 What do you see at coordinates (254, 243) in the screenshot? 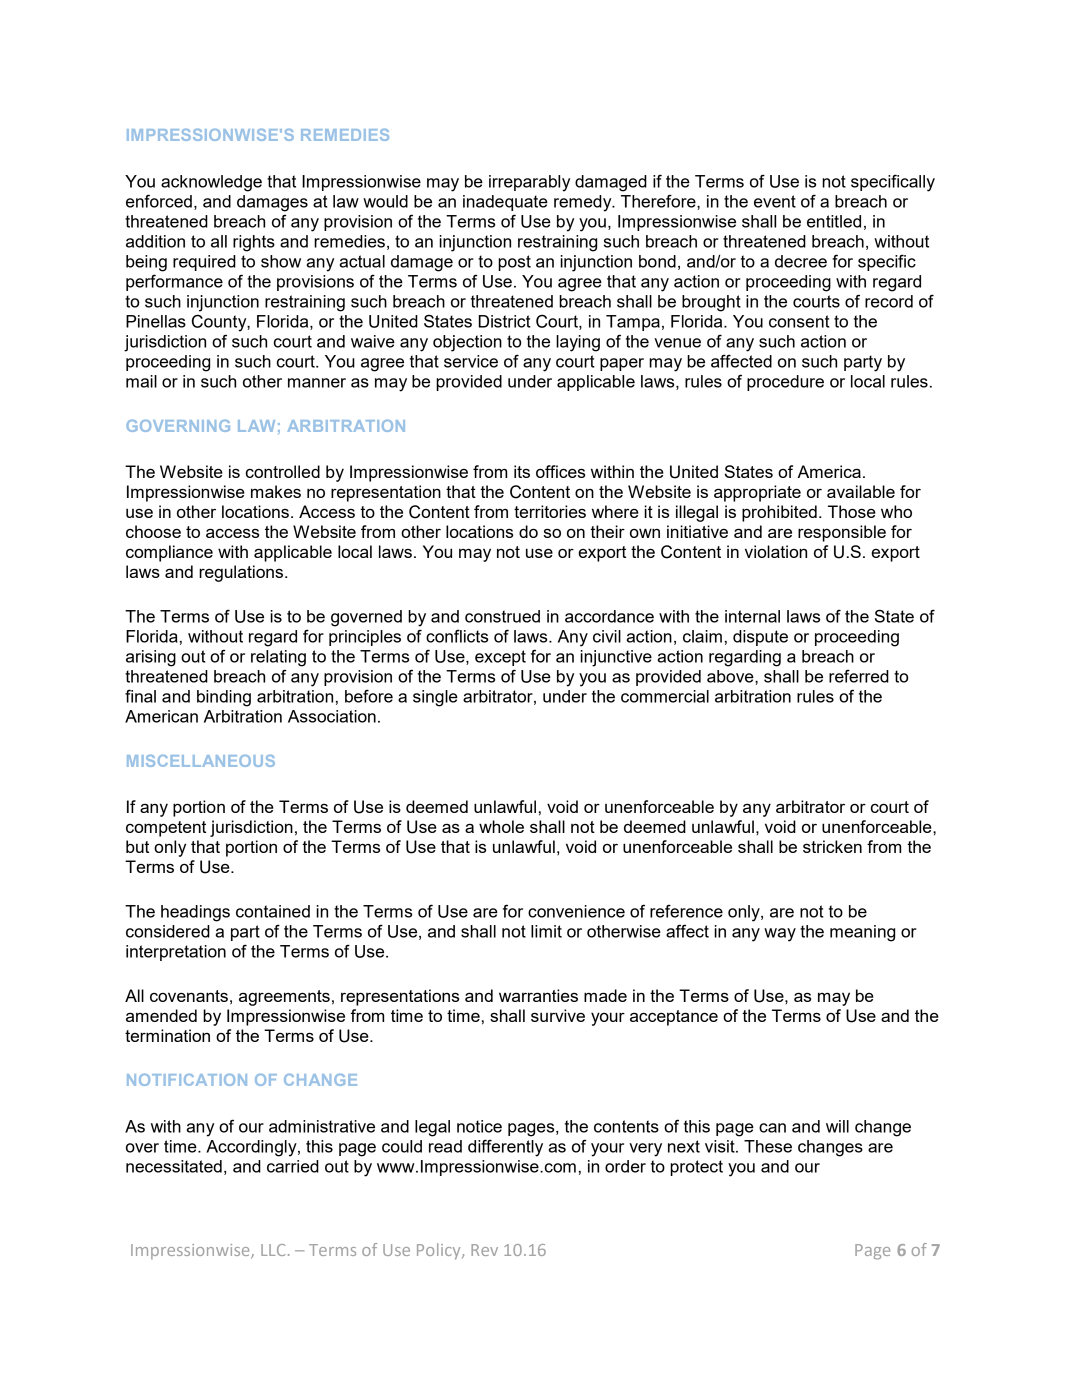
I see `rights` at bounding box center [254, 243].
